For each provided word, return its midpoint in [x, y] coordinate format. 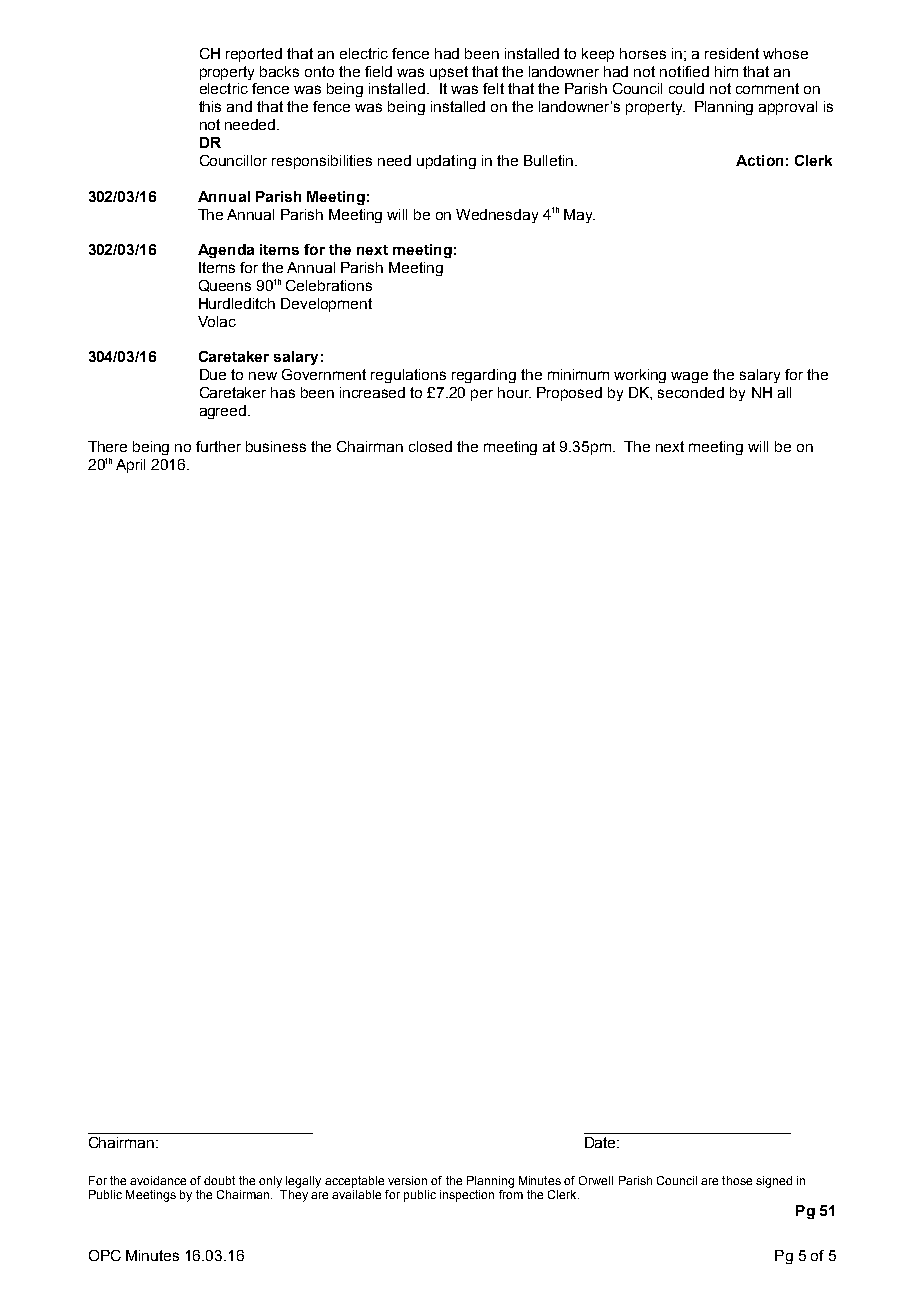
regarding [484, 376]
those [737, 1180]
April [130, 466]
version [407, 1180]
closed [430, 446]
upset [449, 73]
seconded [691, 392]
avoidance [158, 1180]
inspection [467, 1196]
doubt [219, 1180]
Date [601, 1142]
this [210, 106]
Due [213, 374]
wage [689, 377]
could [686, 88]
